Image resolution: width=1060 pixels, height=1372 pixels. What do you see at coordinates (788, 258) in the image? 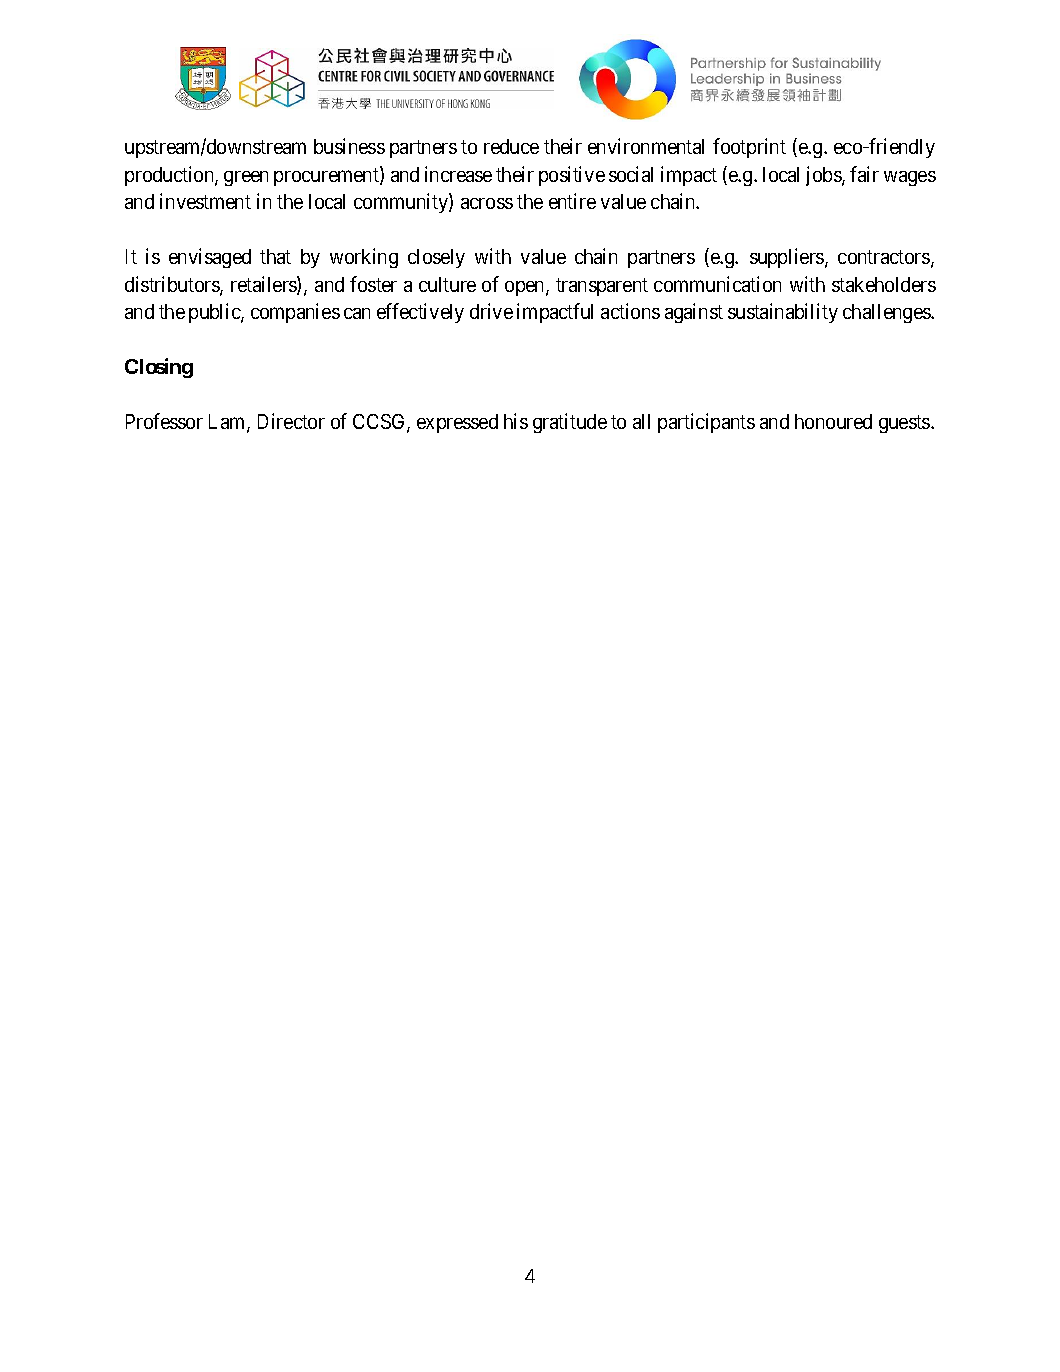
I see `suppliers` at bounding box center [788, 258].
